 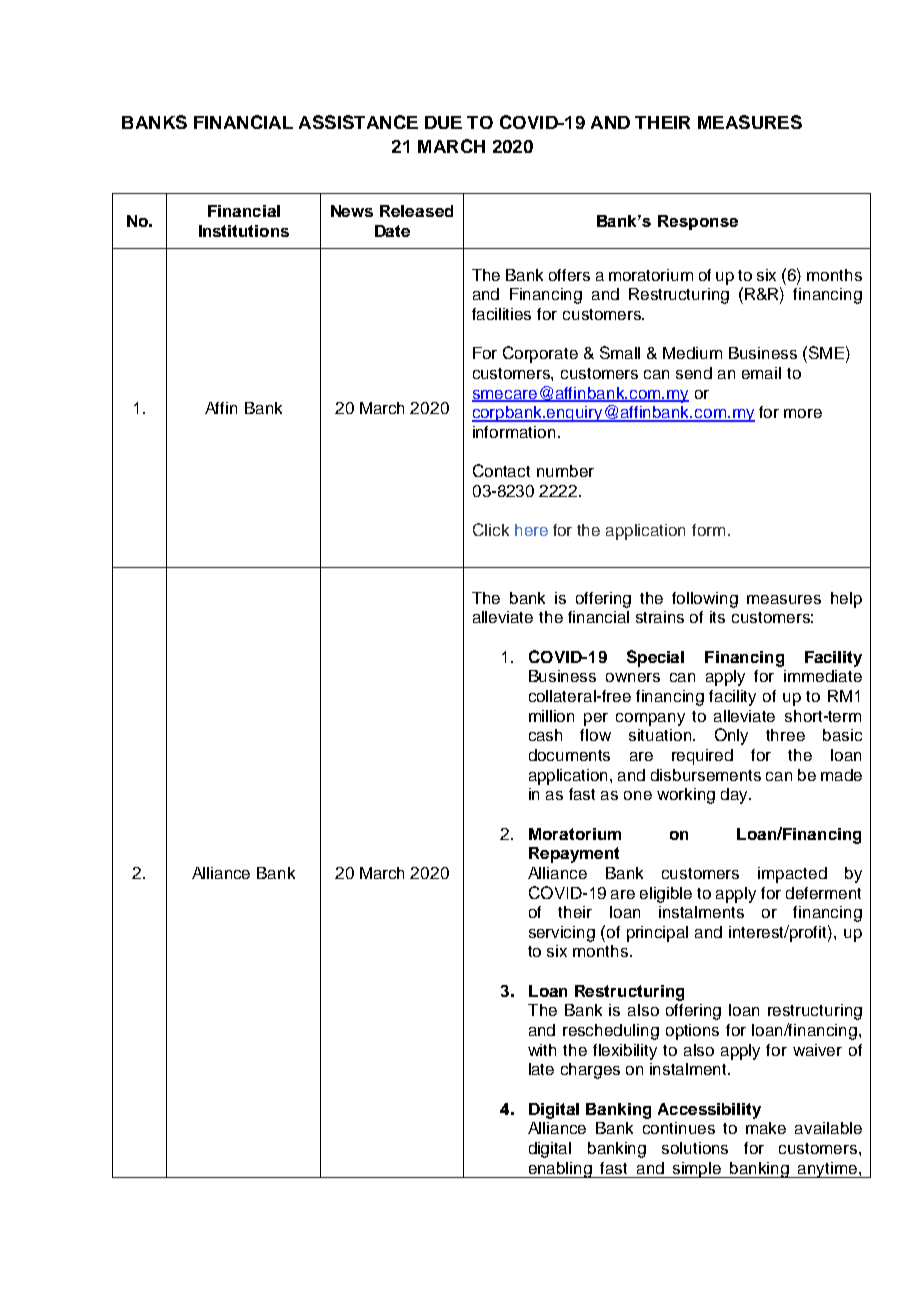 I want to click on enabling, so click(x=560, y=1170).
